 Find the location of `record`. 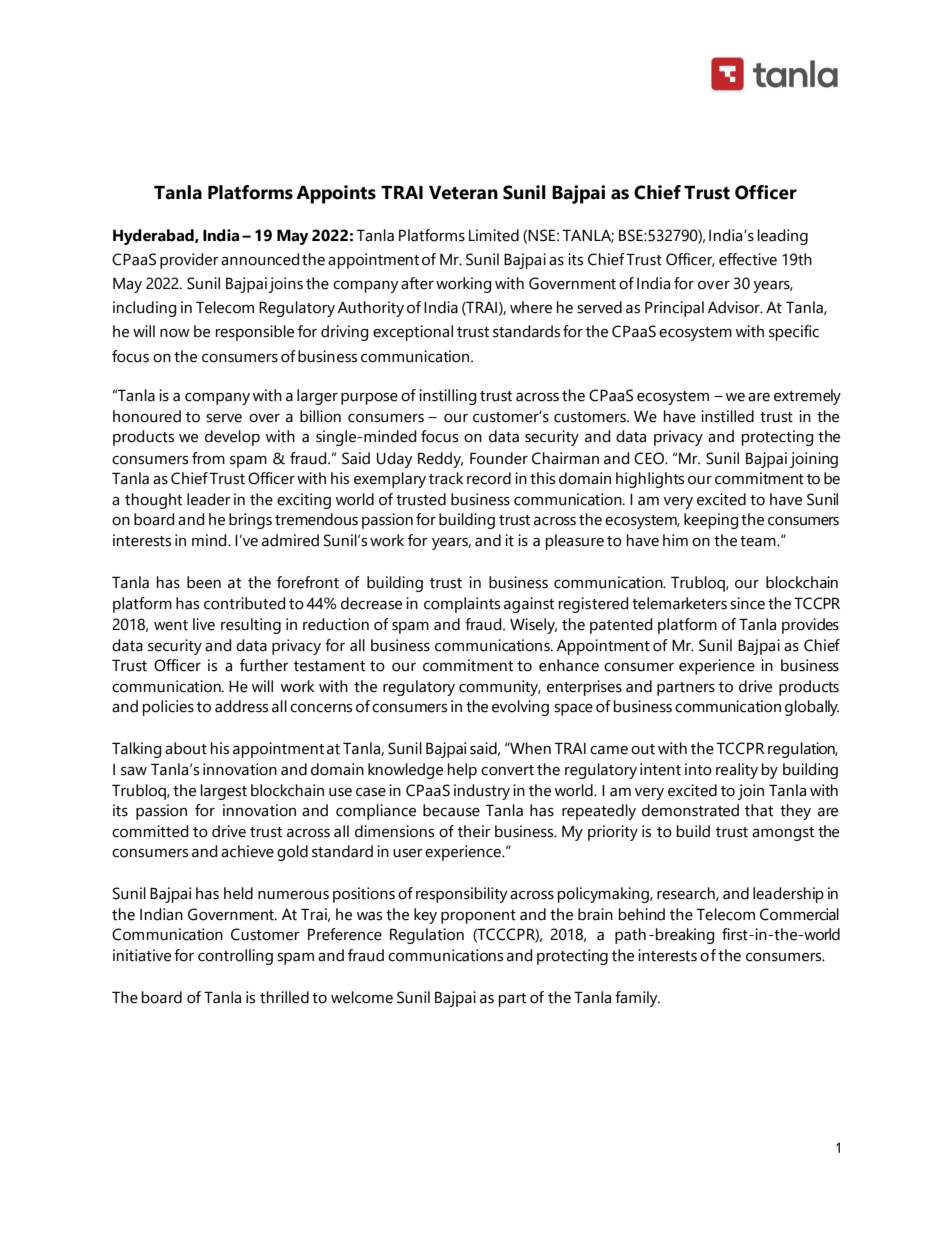

record is located at coordinates (489, 478).
